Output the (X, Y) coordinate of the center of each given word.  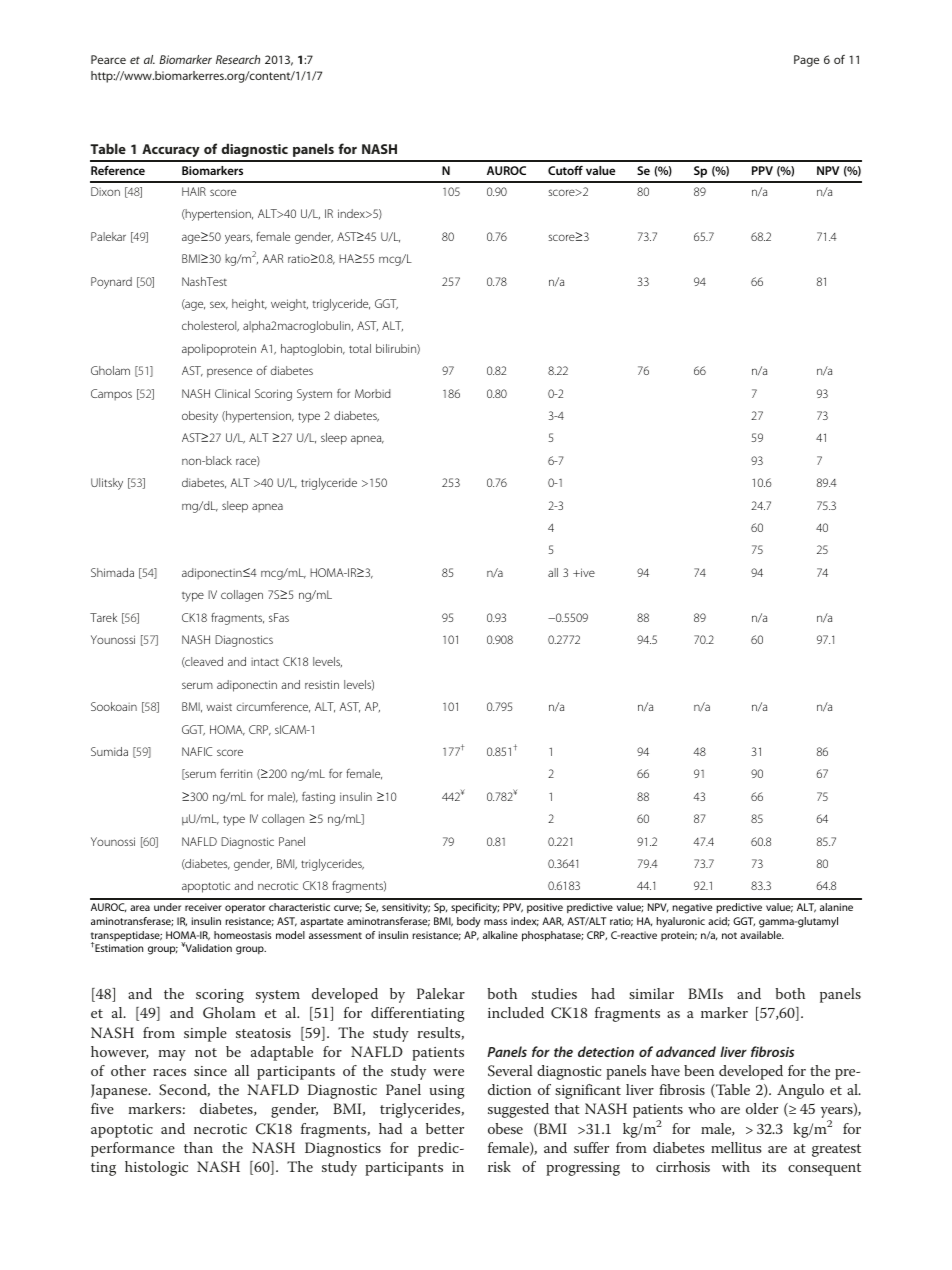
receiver (203, 907)
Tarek (103, 617)
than (198, 1147)
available (762, 935)
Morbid (373, 393)
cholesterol (210, 326)
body (468, 922)
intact (265, 662)
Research (238, 59)
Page (806, 61)
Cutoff (565, 170)
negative (692, 908)
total (360, 348)
